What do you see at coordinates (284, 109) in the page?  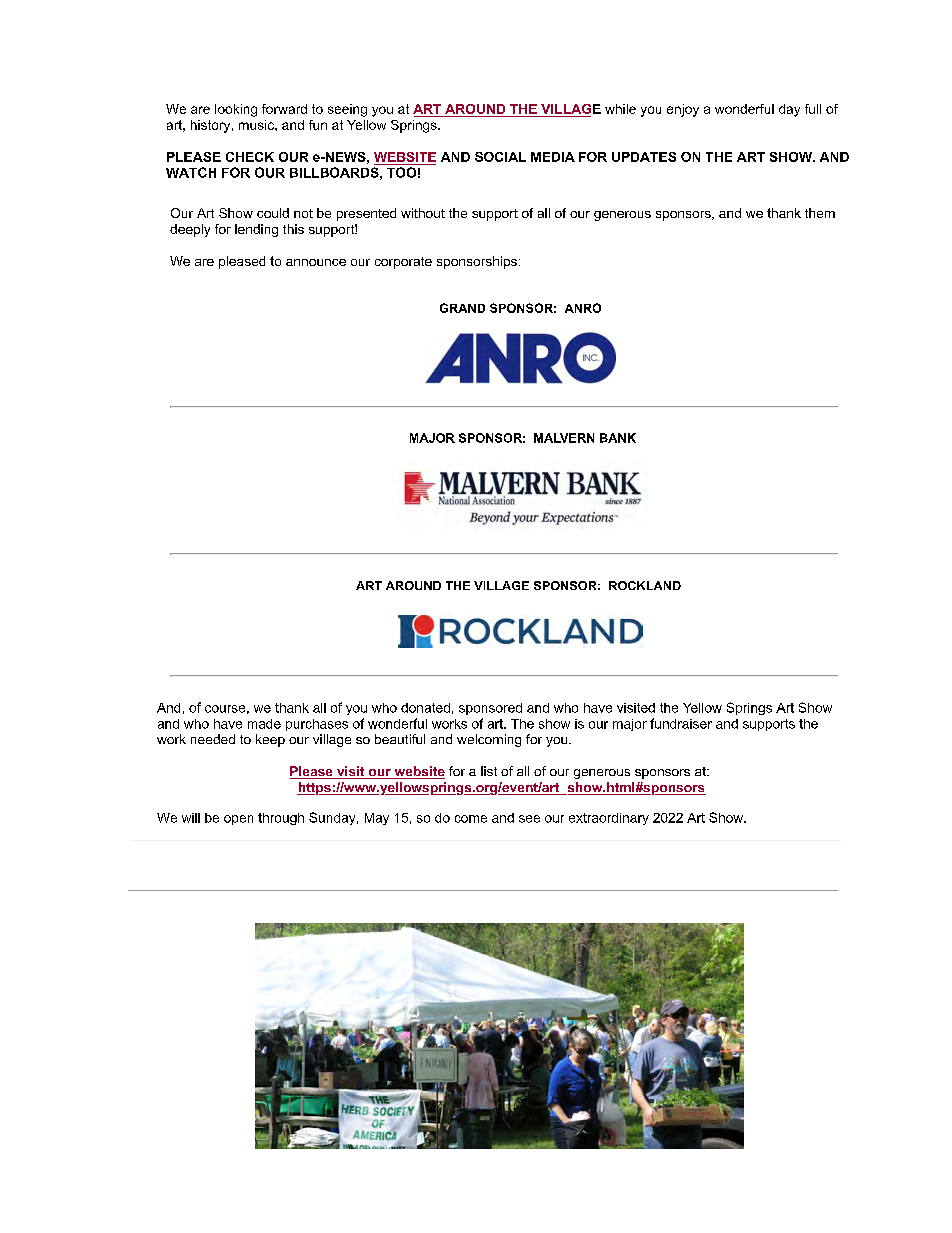 I see `forward` at bounding box center [284, 109].
